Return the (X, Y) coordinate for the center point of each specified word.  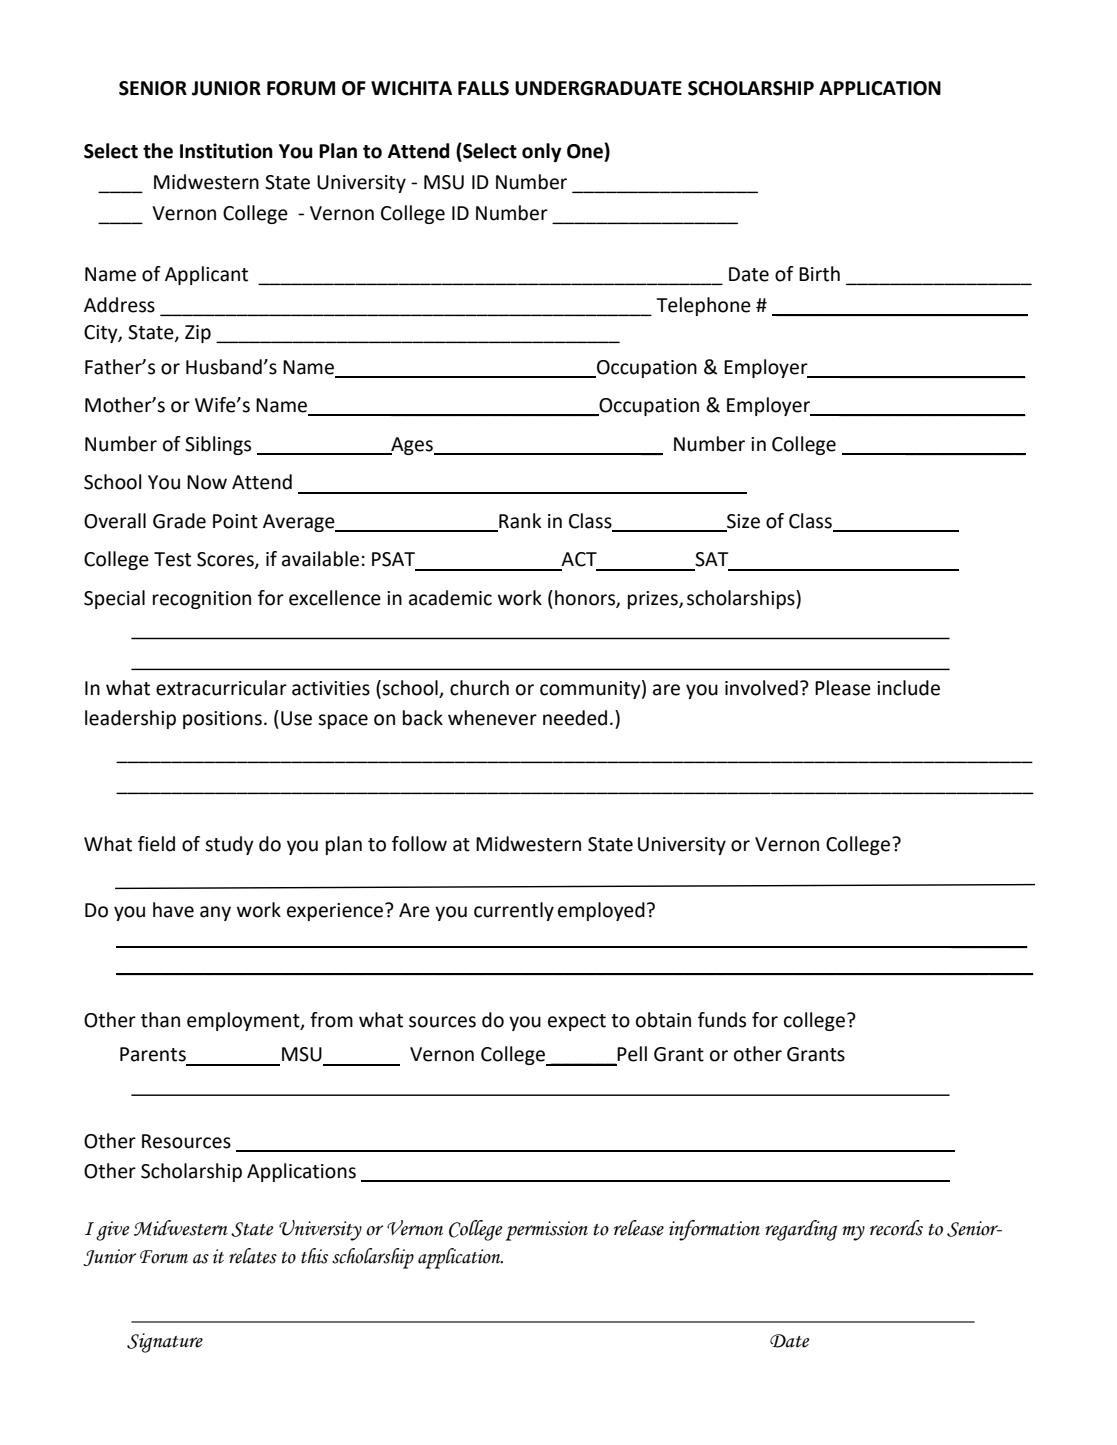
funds (722, 1020)
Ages (412, 446)
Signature (165, 1343)
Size (742, 522)
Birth (819, 274)
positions (222, 720)
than (160, 1020)
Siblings (218, 445)
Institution (226, 151)
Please (843, 688)
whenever (492, 718)
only (542, 152)
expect (577, 1022)
